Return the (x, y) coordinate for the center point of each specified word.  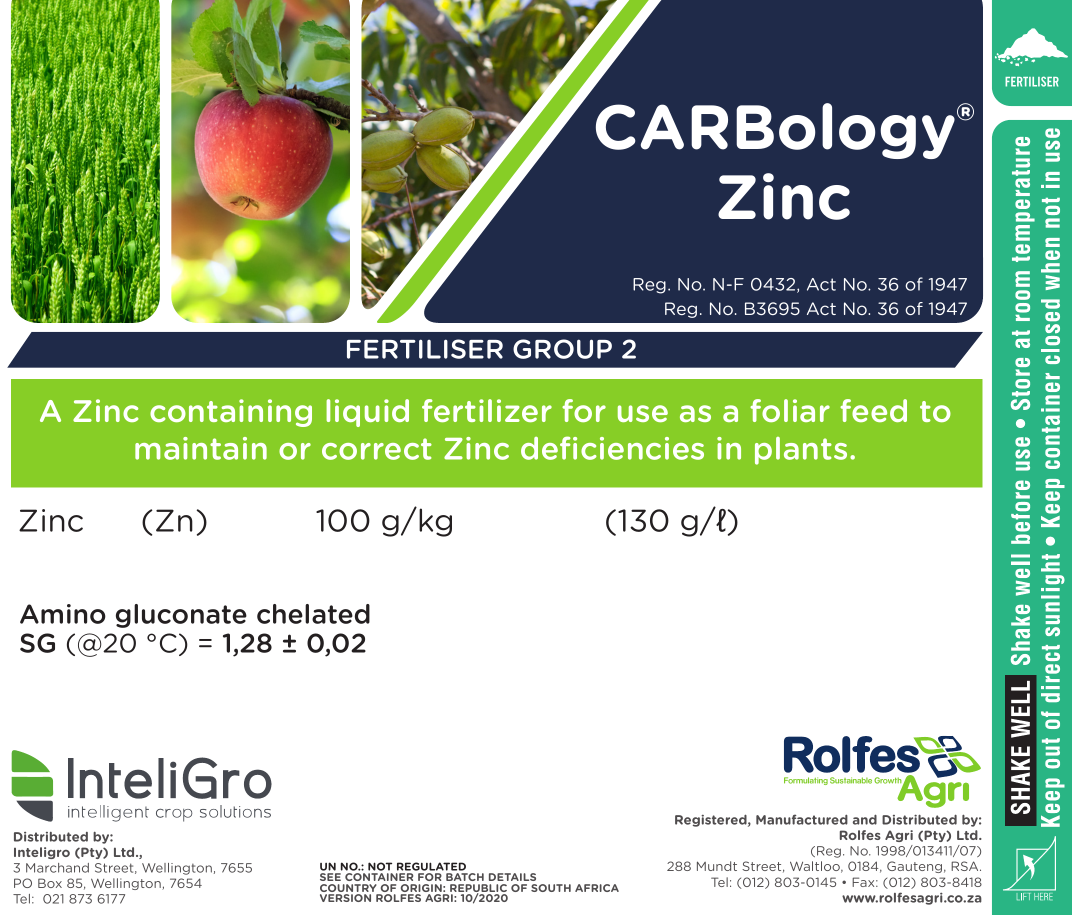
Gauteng (914, 867)
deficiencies (612, 448)
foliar (790, 410)
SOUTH (551, 888)
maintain (201, 448)
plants (801, 451)
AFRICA (597, 888)
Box (50, 883)
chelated (313, 614)
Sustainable (851, 780)
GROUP (562, 349)
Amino (63, 614)
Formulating (806, 781)
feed (873, 410)
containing (231, 413)
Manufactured (802, 819)
